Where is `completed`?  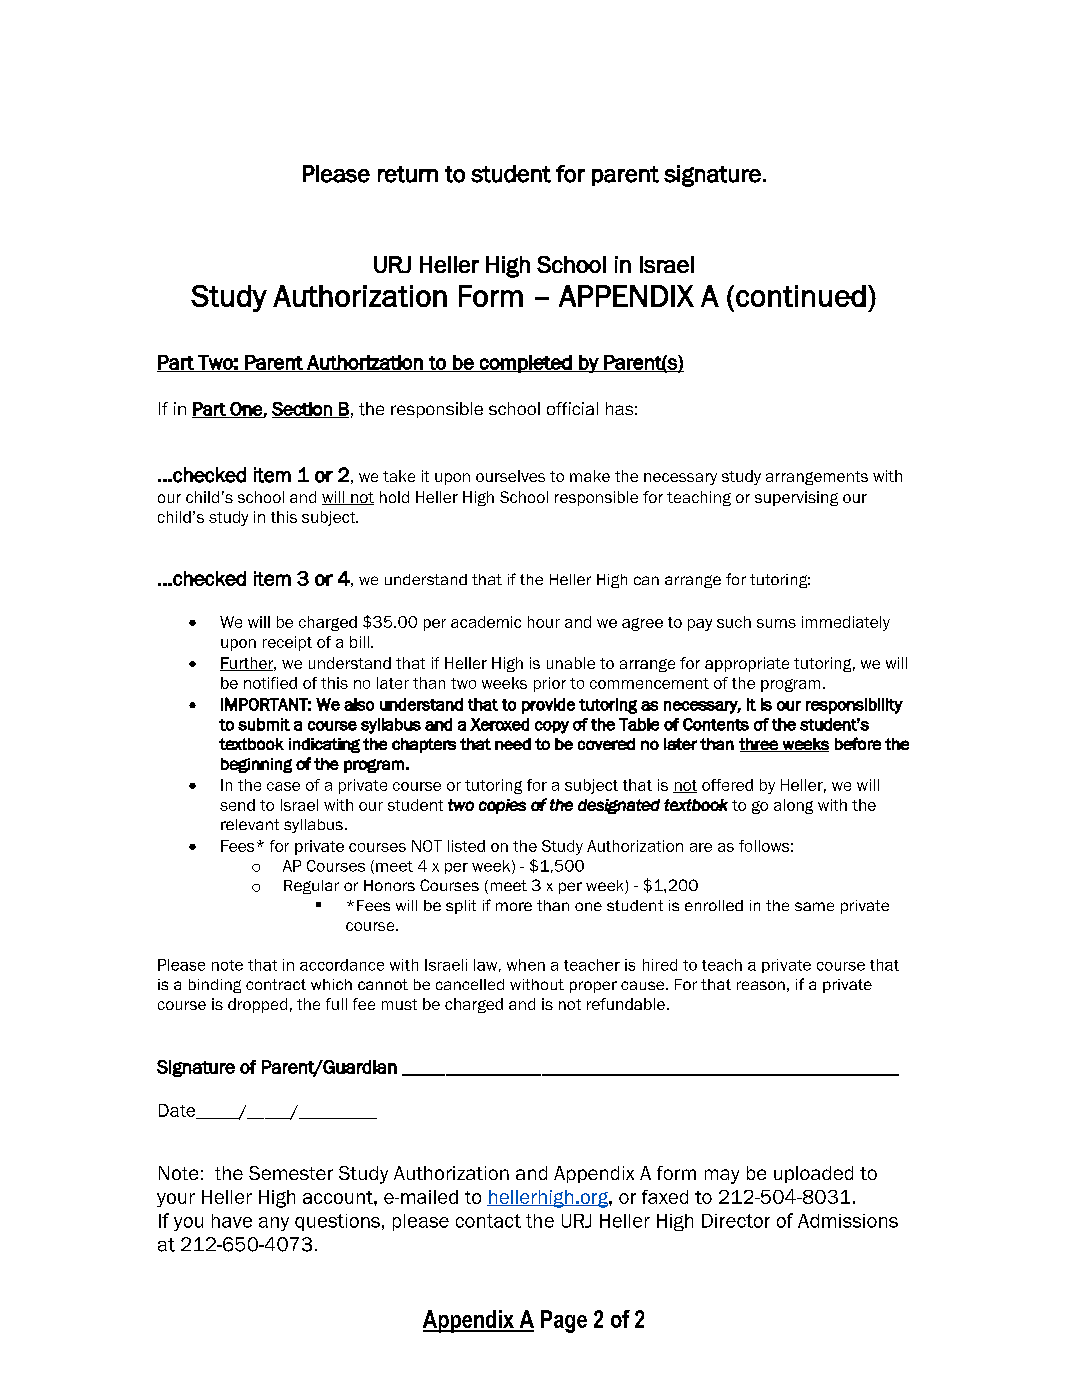 completed is located at coordinates (525, 364).
